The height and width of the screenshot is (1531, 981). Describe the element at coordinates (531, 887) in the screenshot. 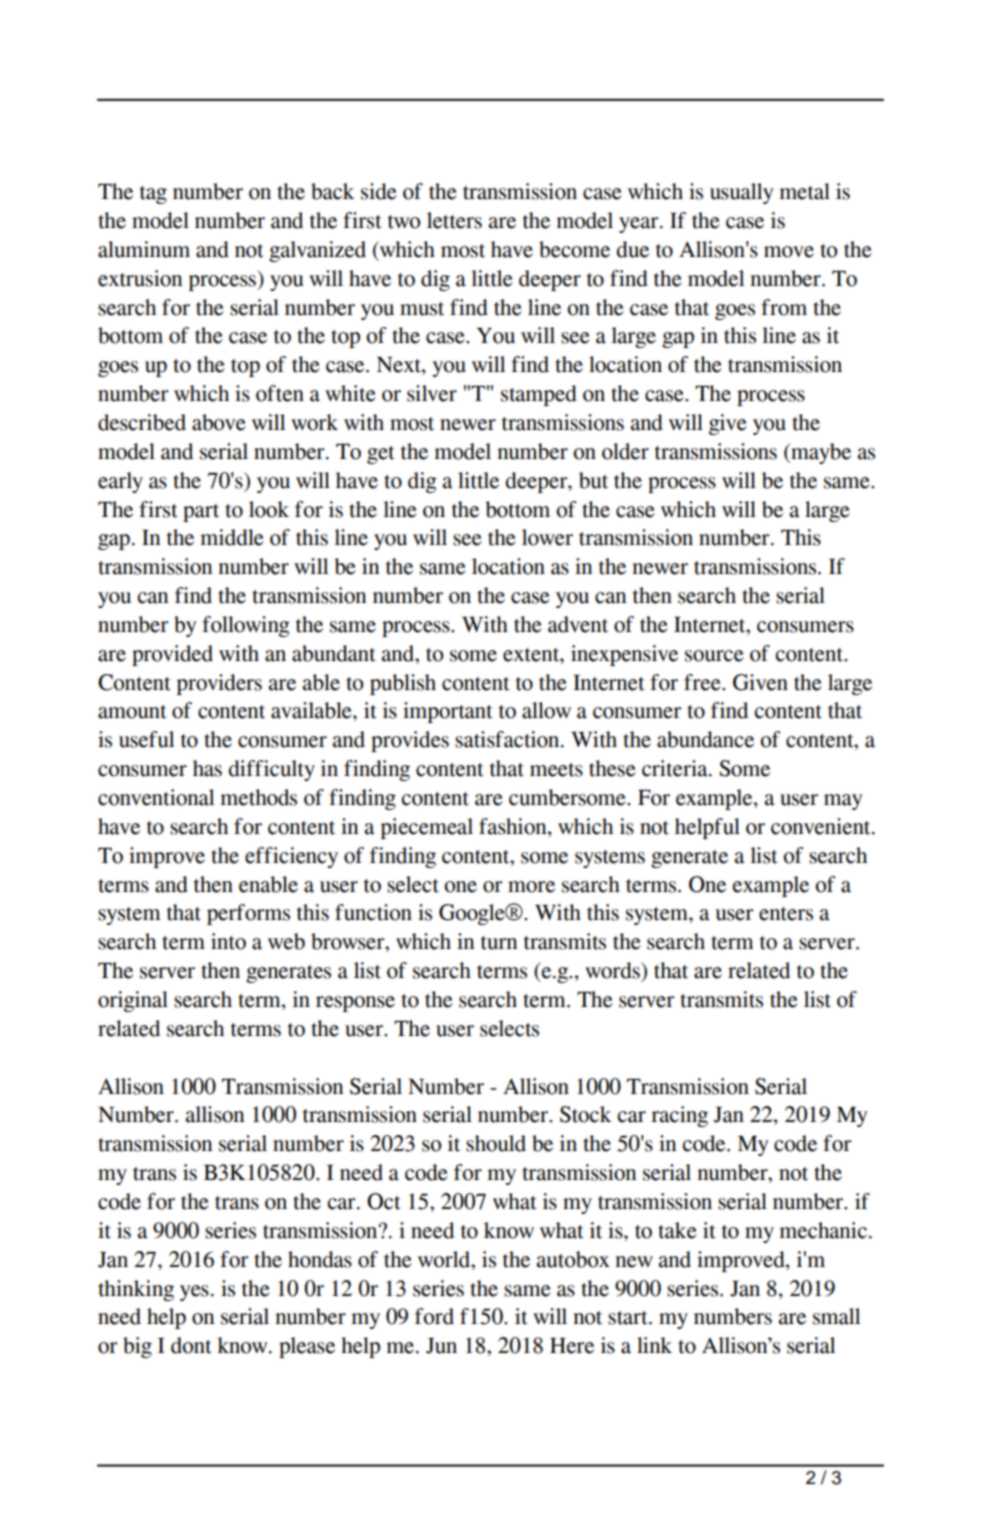

I see `more` at that location.
